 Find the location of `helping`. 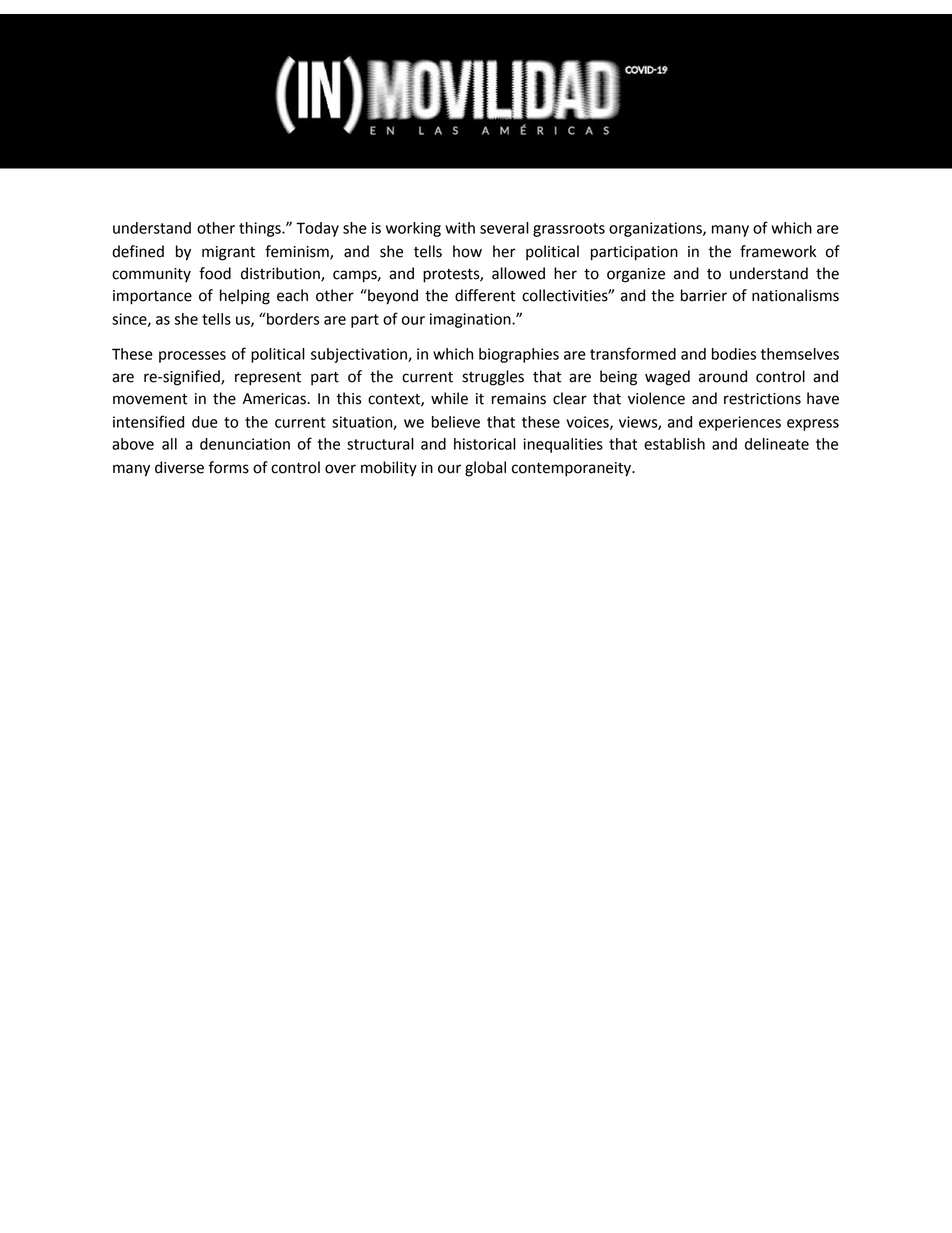

helping is located at coordinates (245, 297).
